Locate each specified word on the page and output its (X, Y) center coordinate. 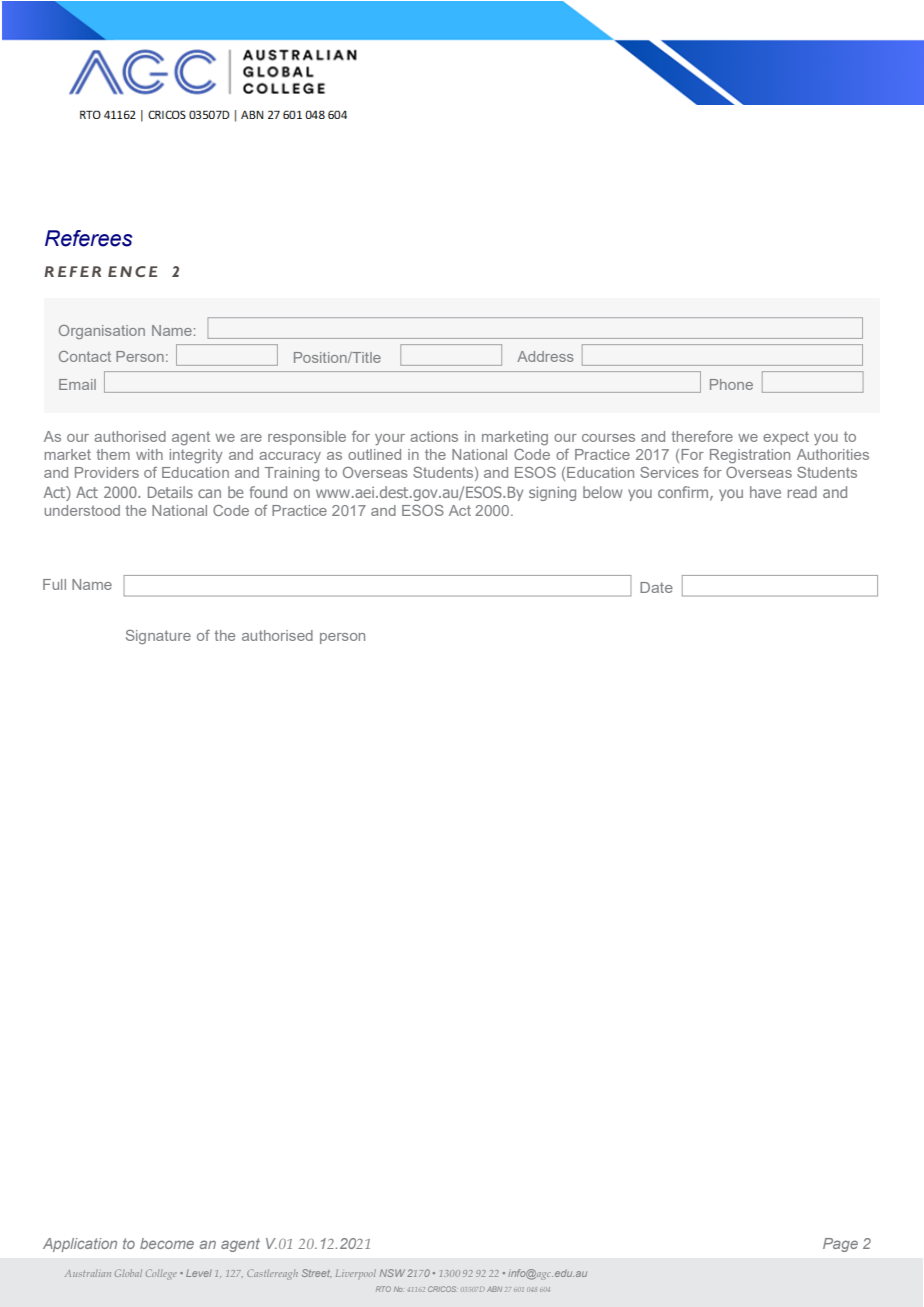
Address (545, 356)
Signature (158, 637)
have (765, 492)
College (161, 1274)
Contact (85, 356)
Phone (731, 384)
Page (840, 1245)
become (167, 1243)
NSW (392, 1273)
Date (656, 587)
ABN (494, 1289)
